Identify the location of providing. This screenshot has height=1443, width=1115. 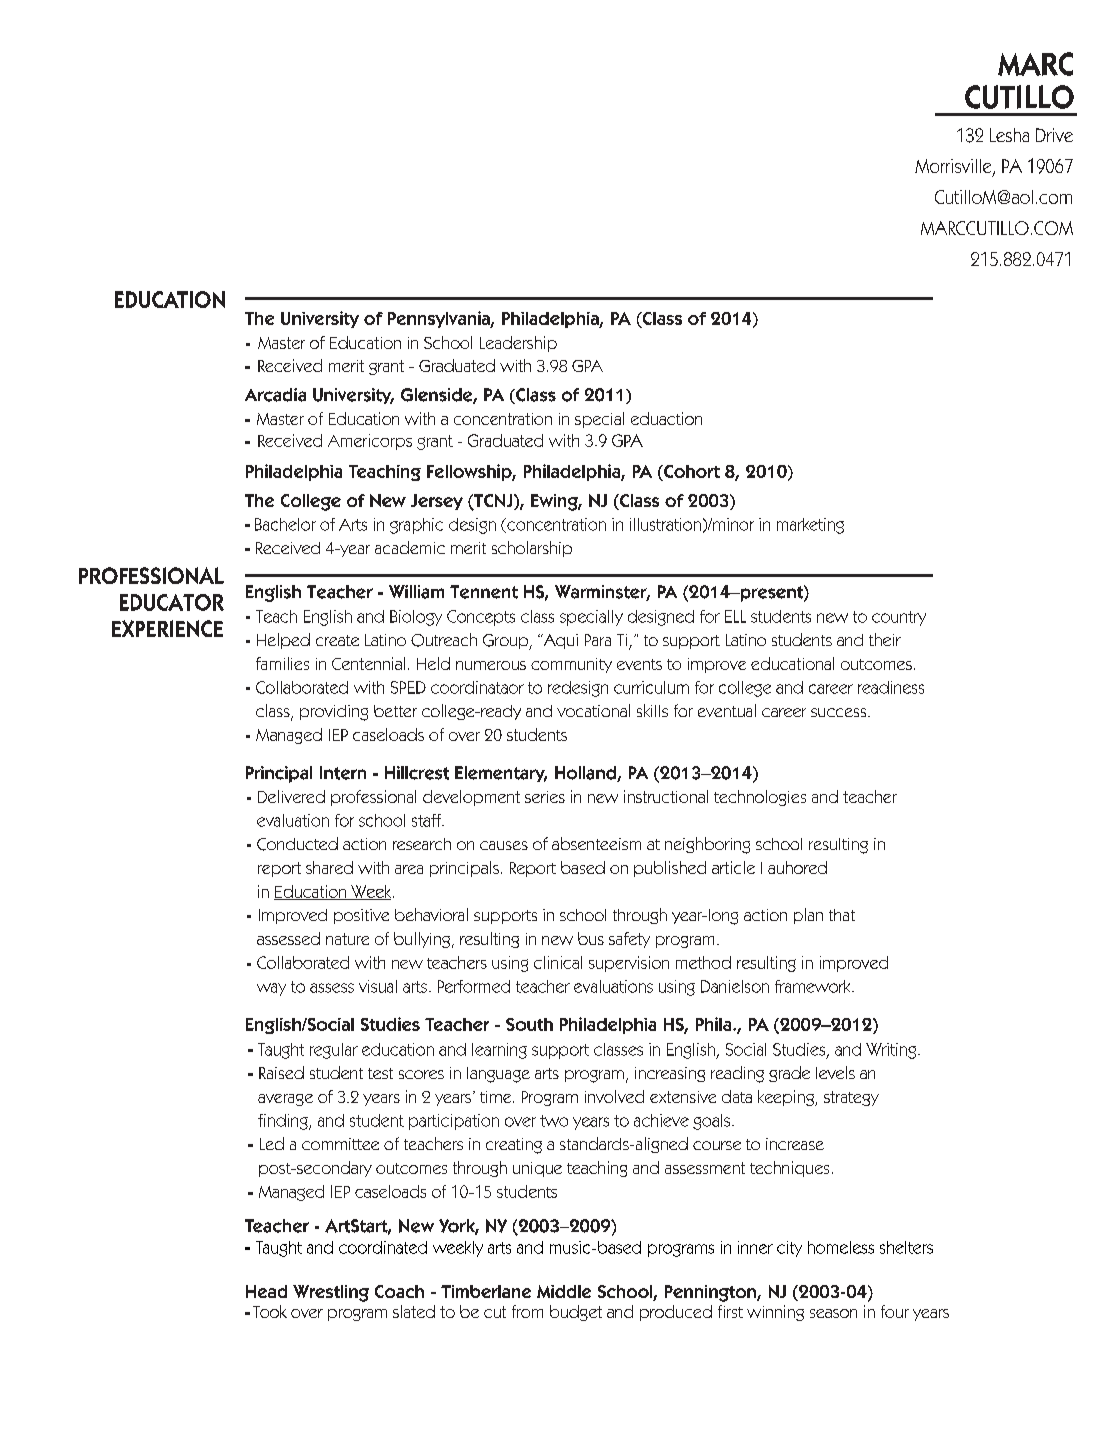
(334, 713).
